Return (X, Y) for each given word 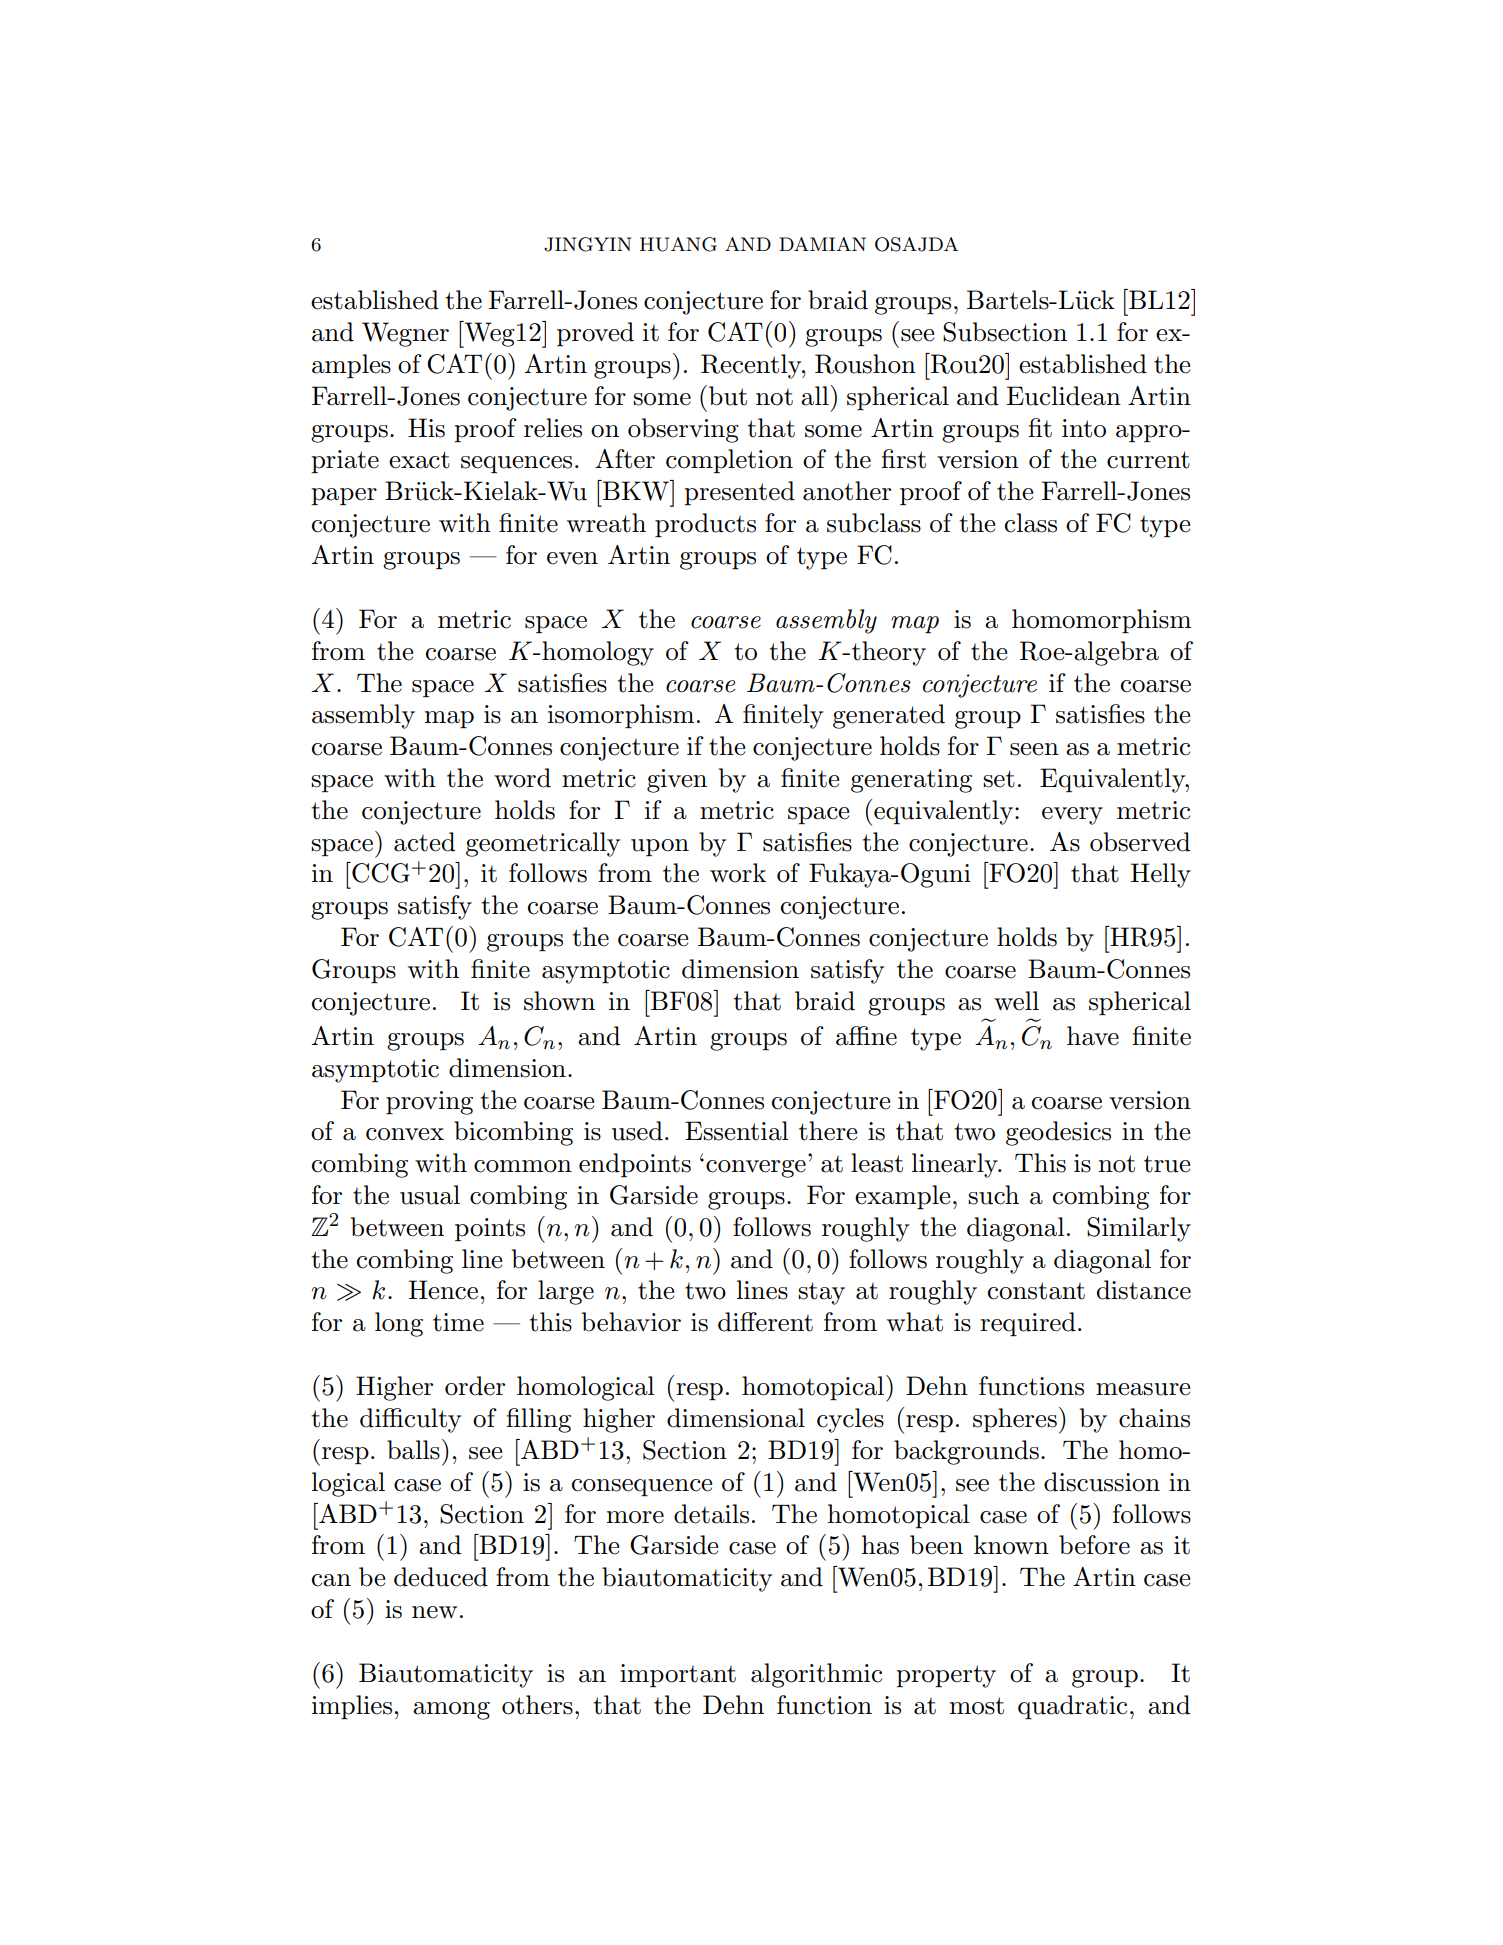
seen (1034, 749)
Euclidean (1064, 396)
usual (430, 1195)
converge (756, 1169)
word (522, 778)
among (451, 1711)
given (677, 781)
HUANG (678, 244)
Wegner (405, 334)
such (993, 1195)
